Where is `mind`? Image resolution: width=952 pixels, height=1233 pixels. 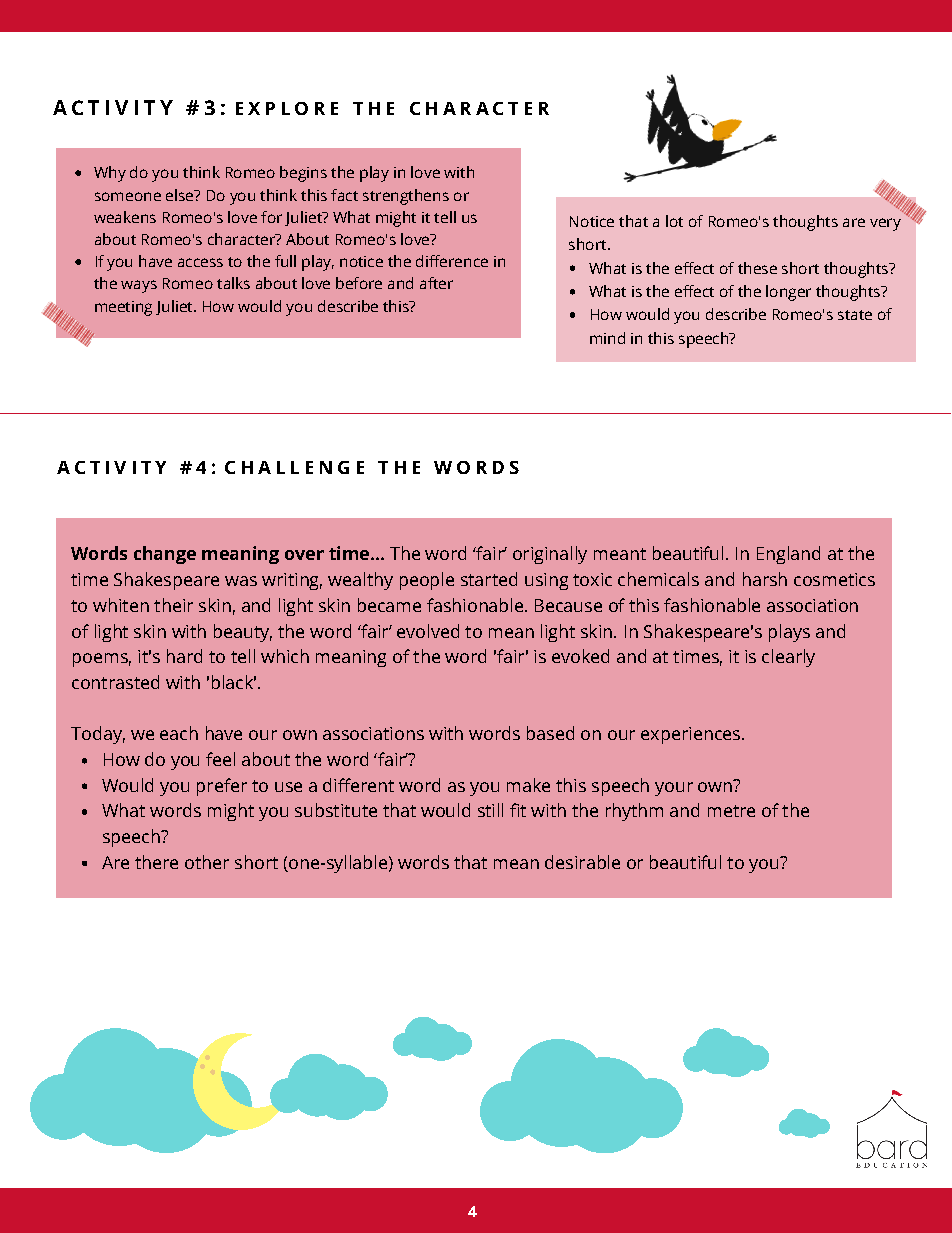
mind is located at coordinates (607, 338).
